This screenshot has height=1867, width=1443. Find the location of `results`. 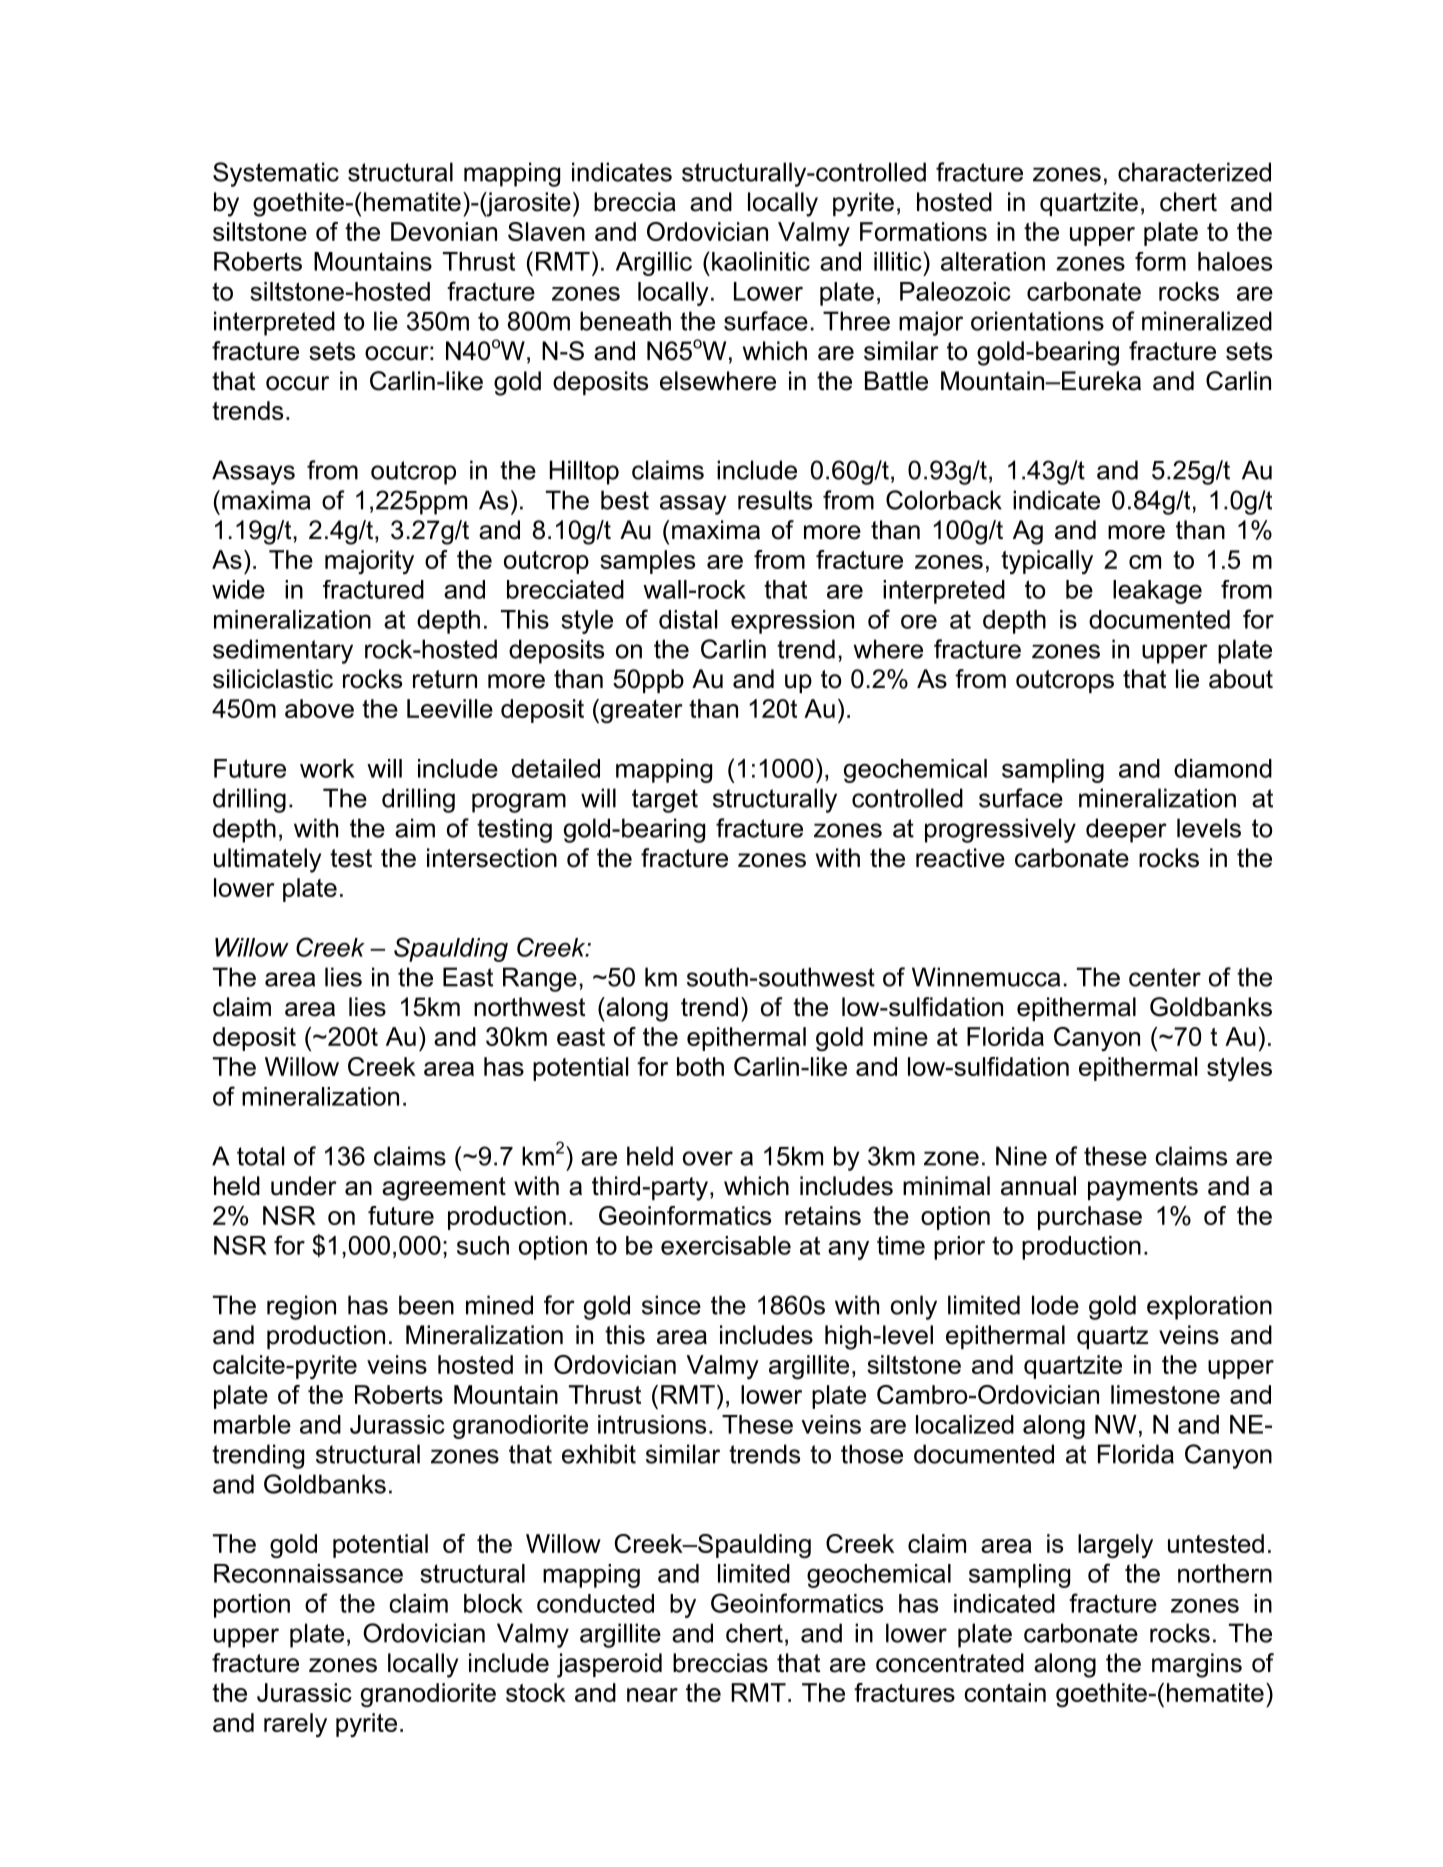

results is located at coordinates (775, 500).
